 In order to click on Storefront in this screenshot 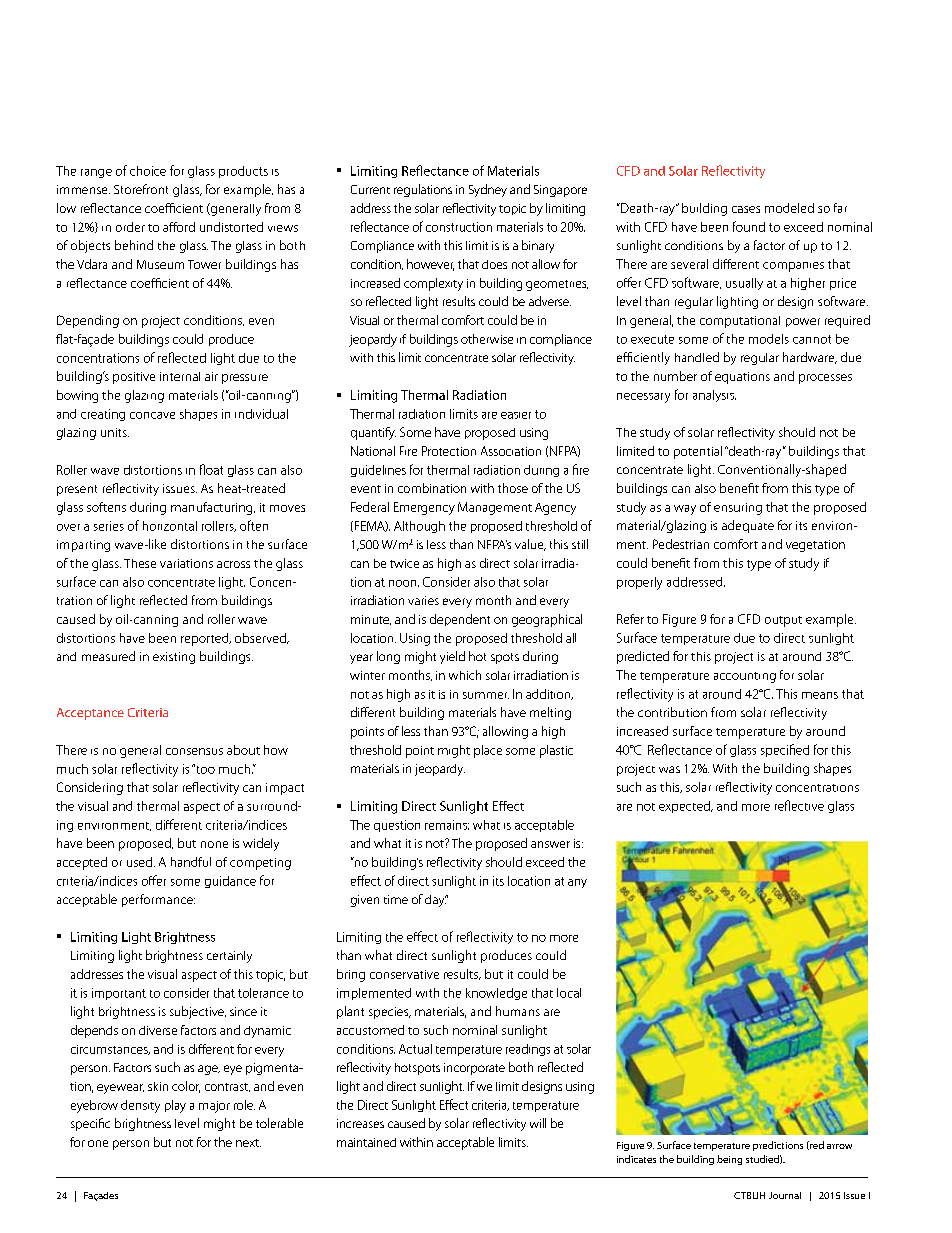, I will do `click(141, 189)`.
